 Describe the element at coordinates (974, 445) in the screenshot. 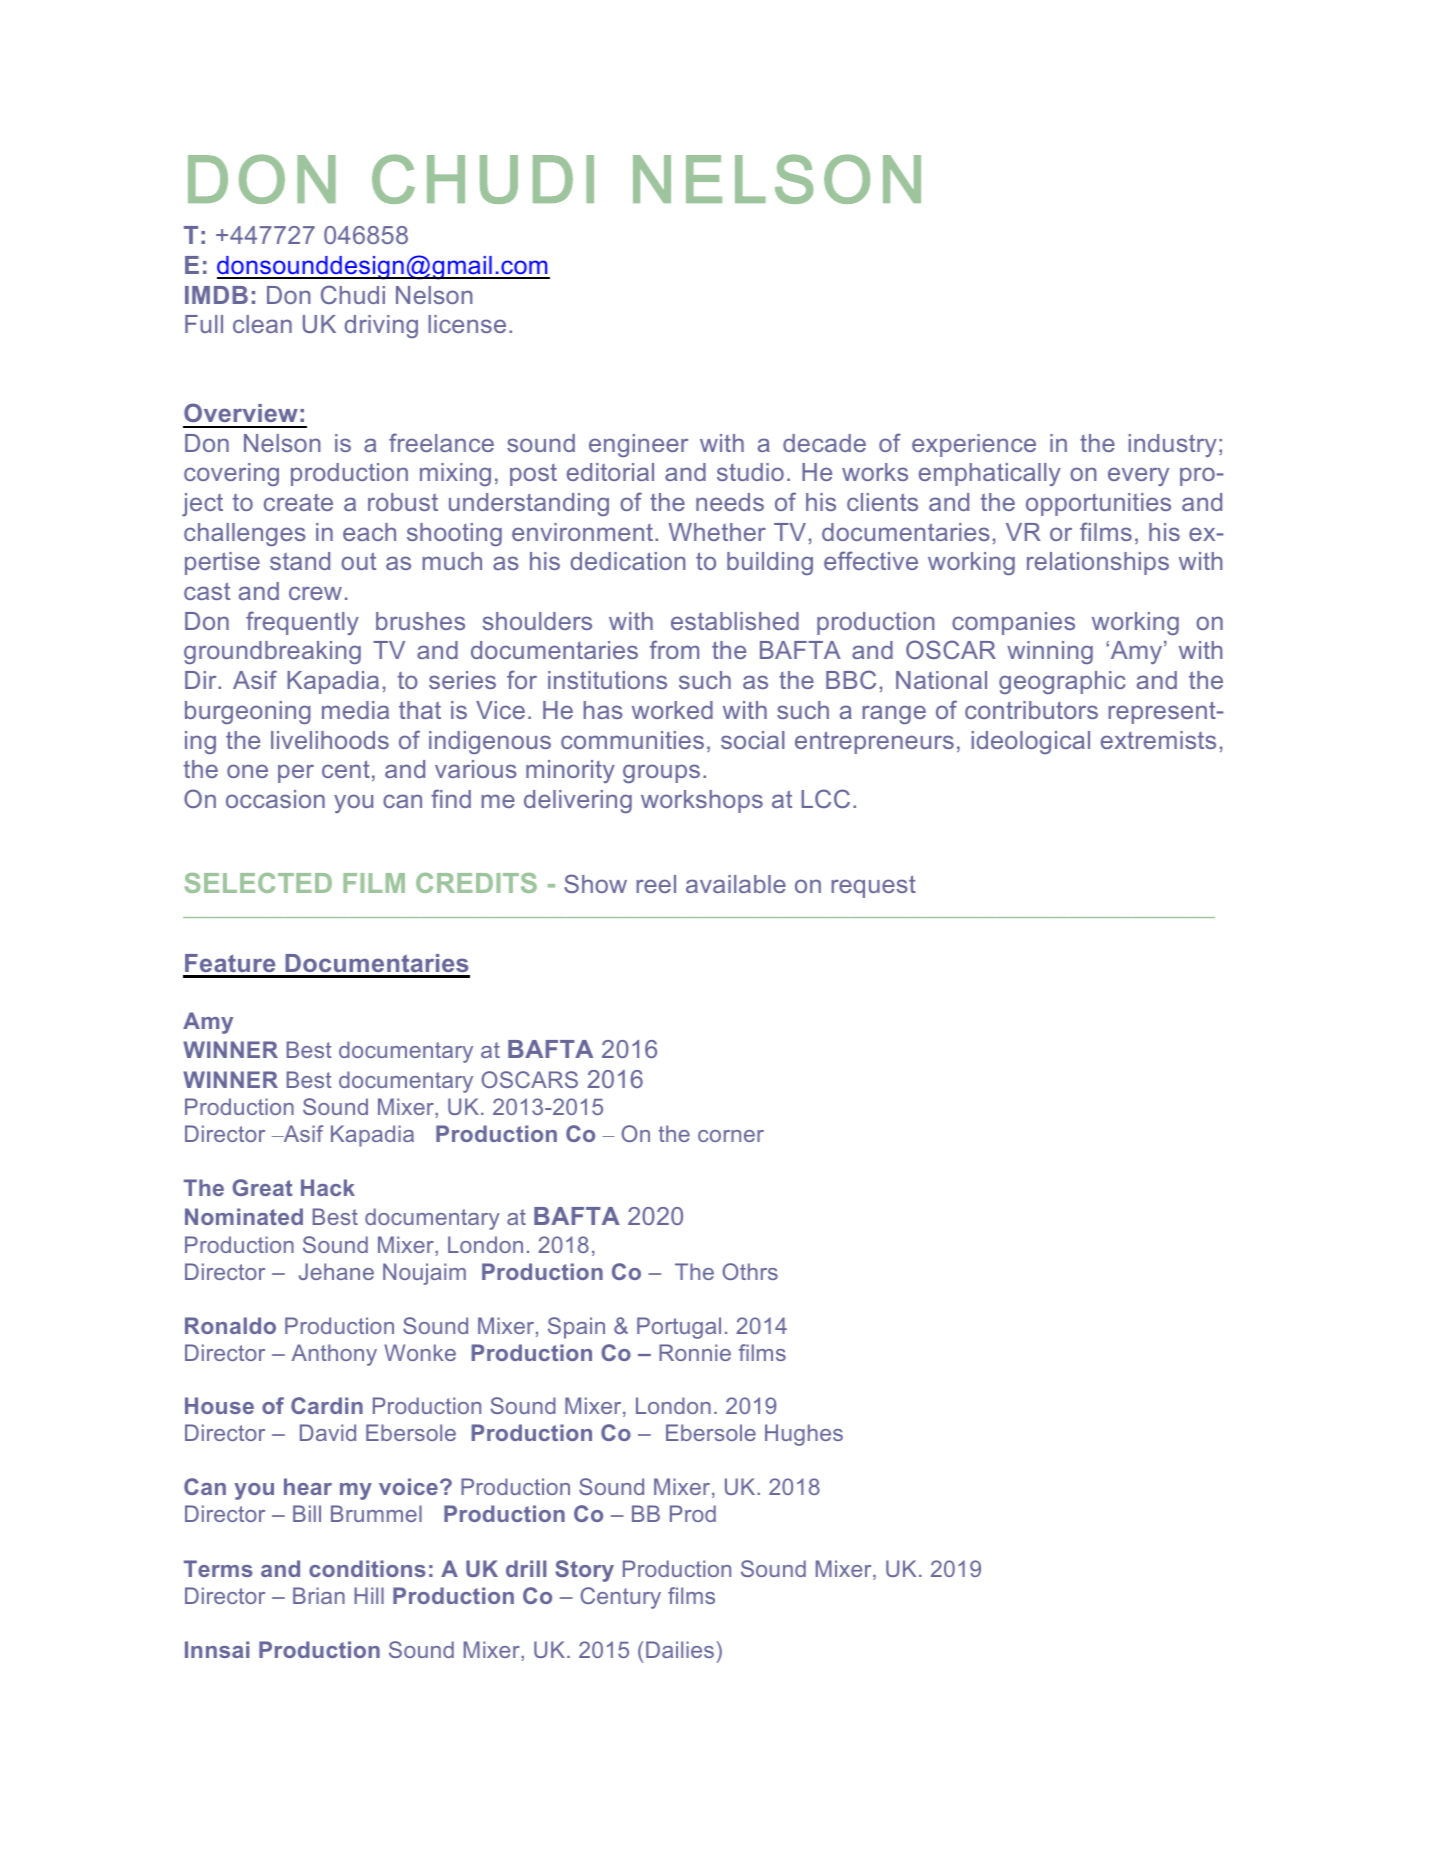

I see `experience` at that location.
